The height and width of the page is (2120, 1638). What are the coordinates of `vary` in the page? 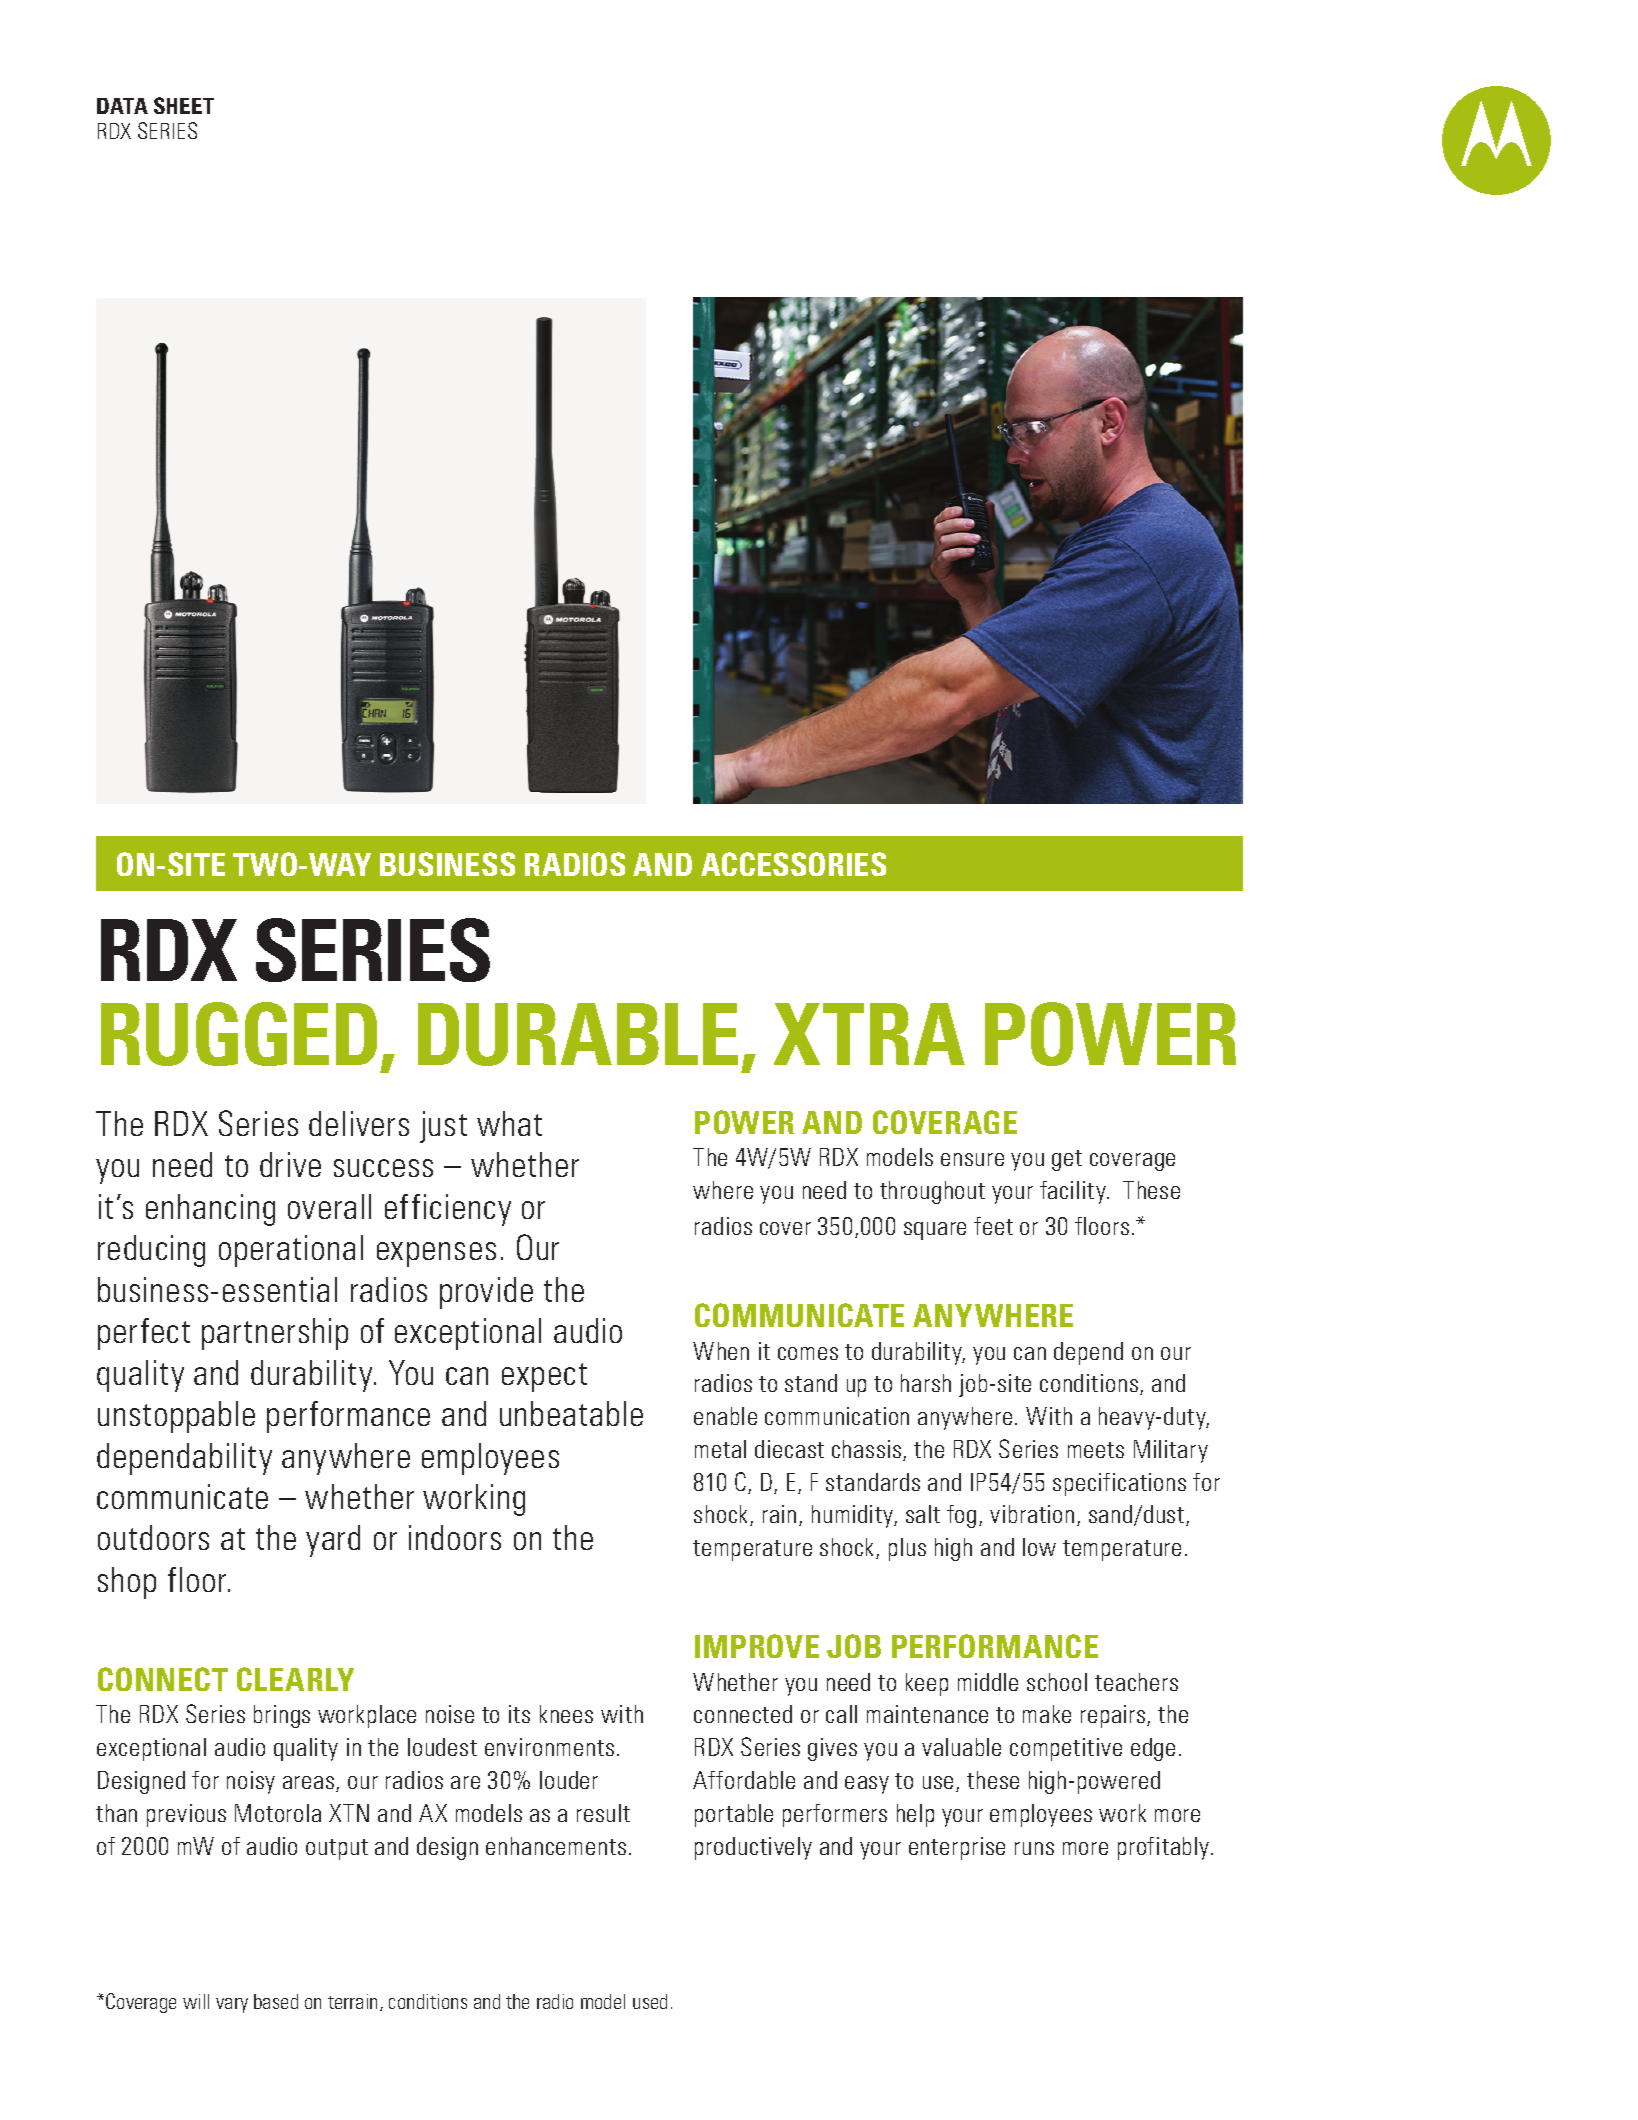 It's located at (232, 2005).
